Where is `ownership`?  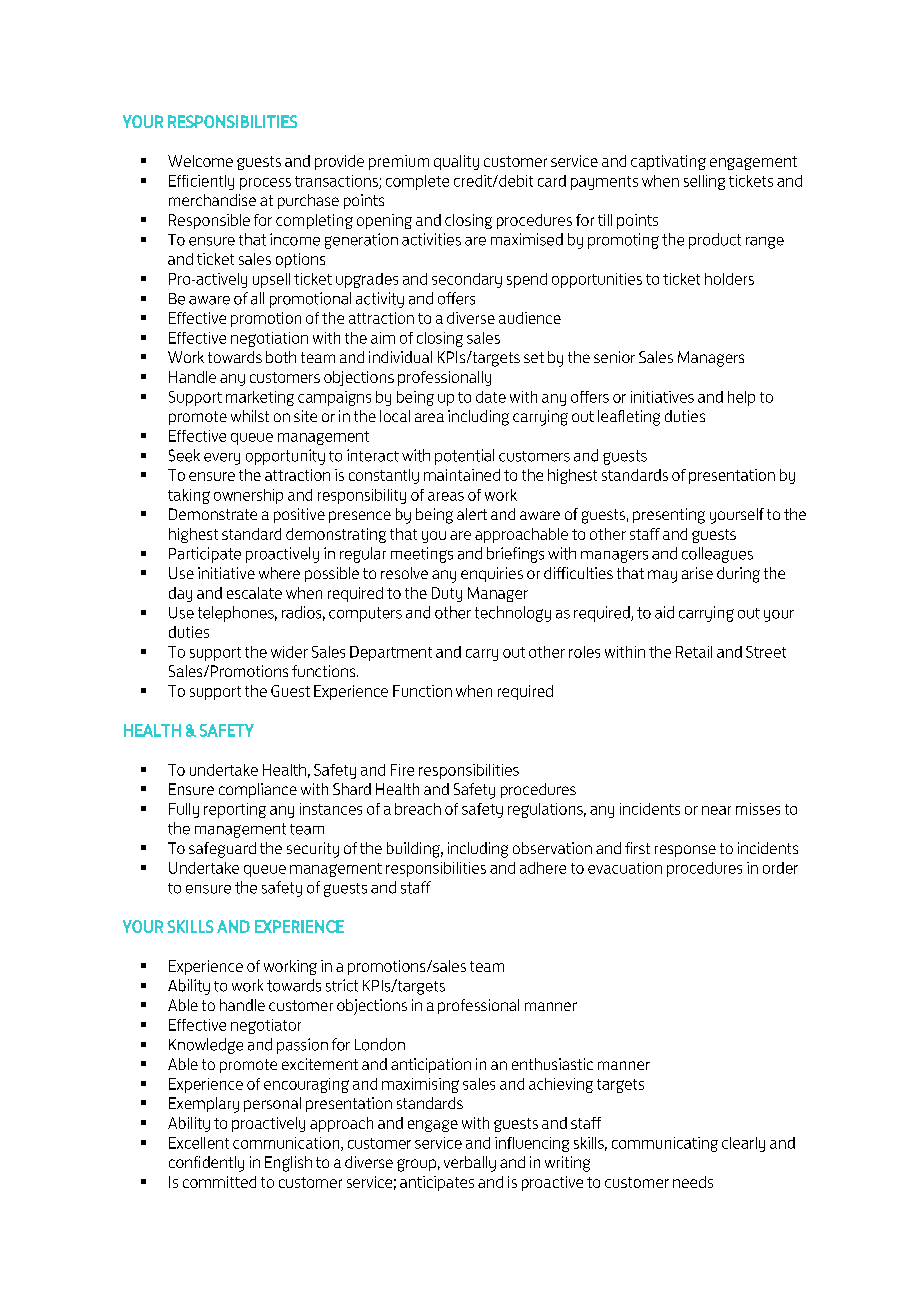
ownership is located at coordinates (248, 496).
